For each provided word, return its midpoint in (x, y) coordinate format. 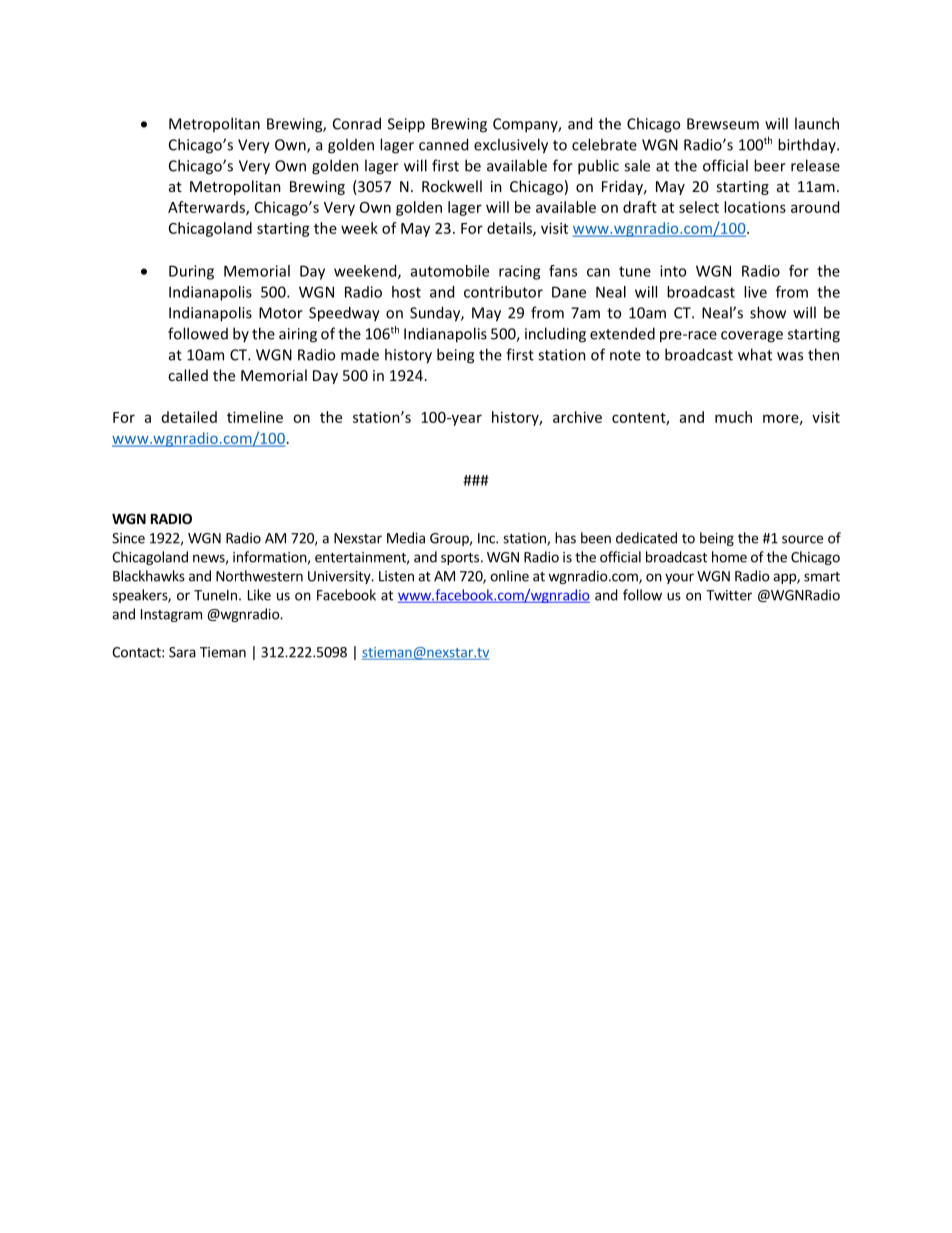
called (188, 375)
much (733, 417)
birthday (808, 145)
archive (577, 417)
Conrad (357, 123)
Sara (182, 652)
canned (443, 144)
